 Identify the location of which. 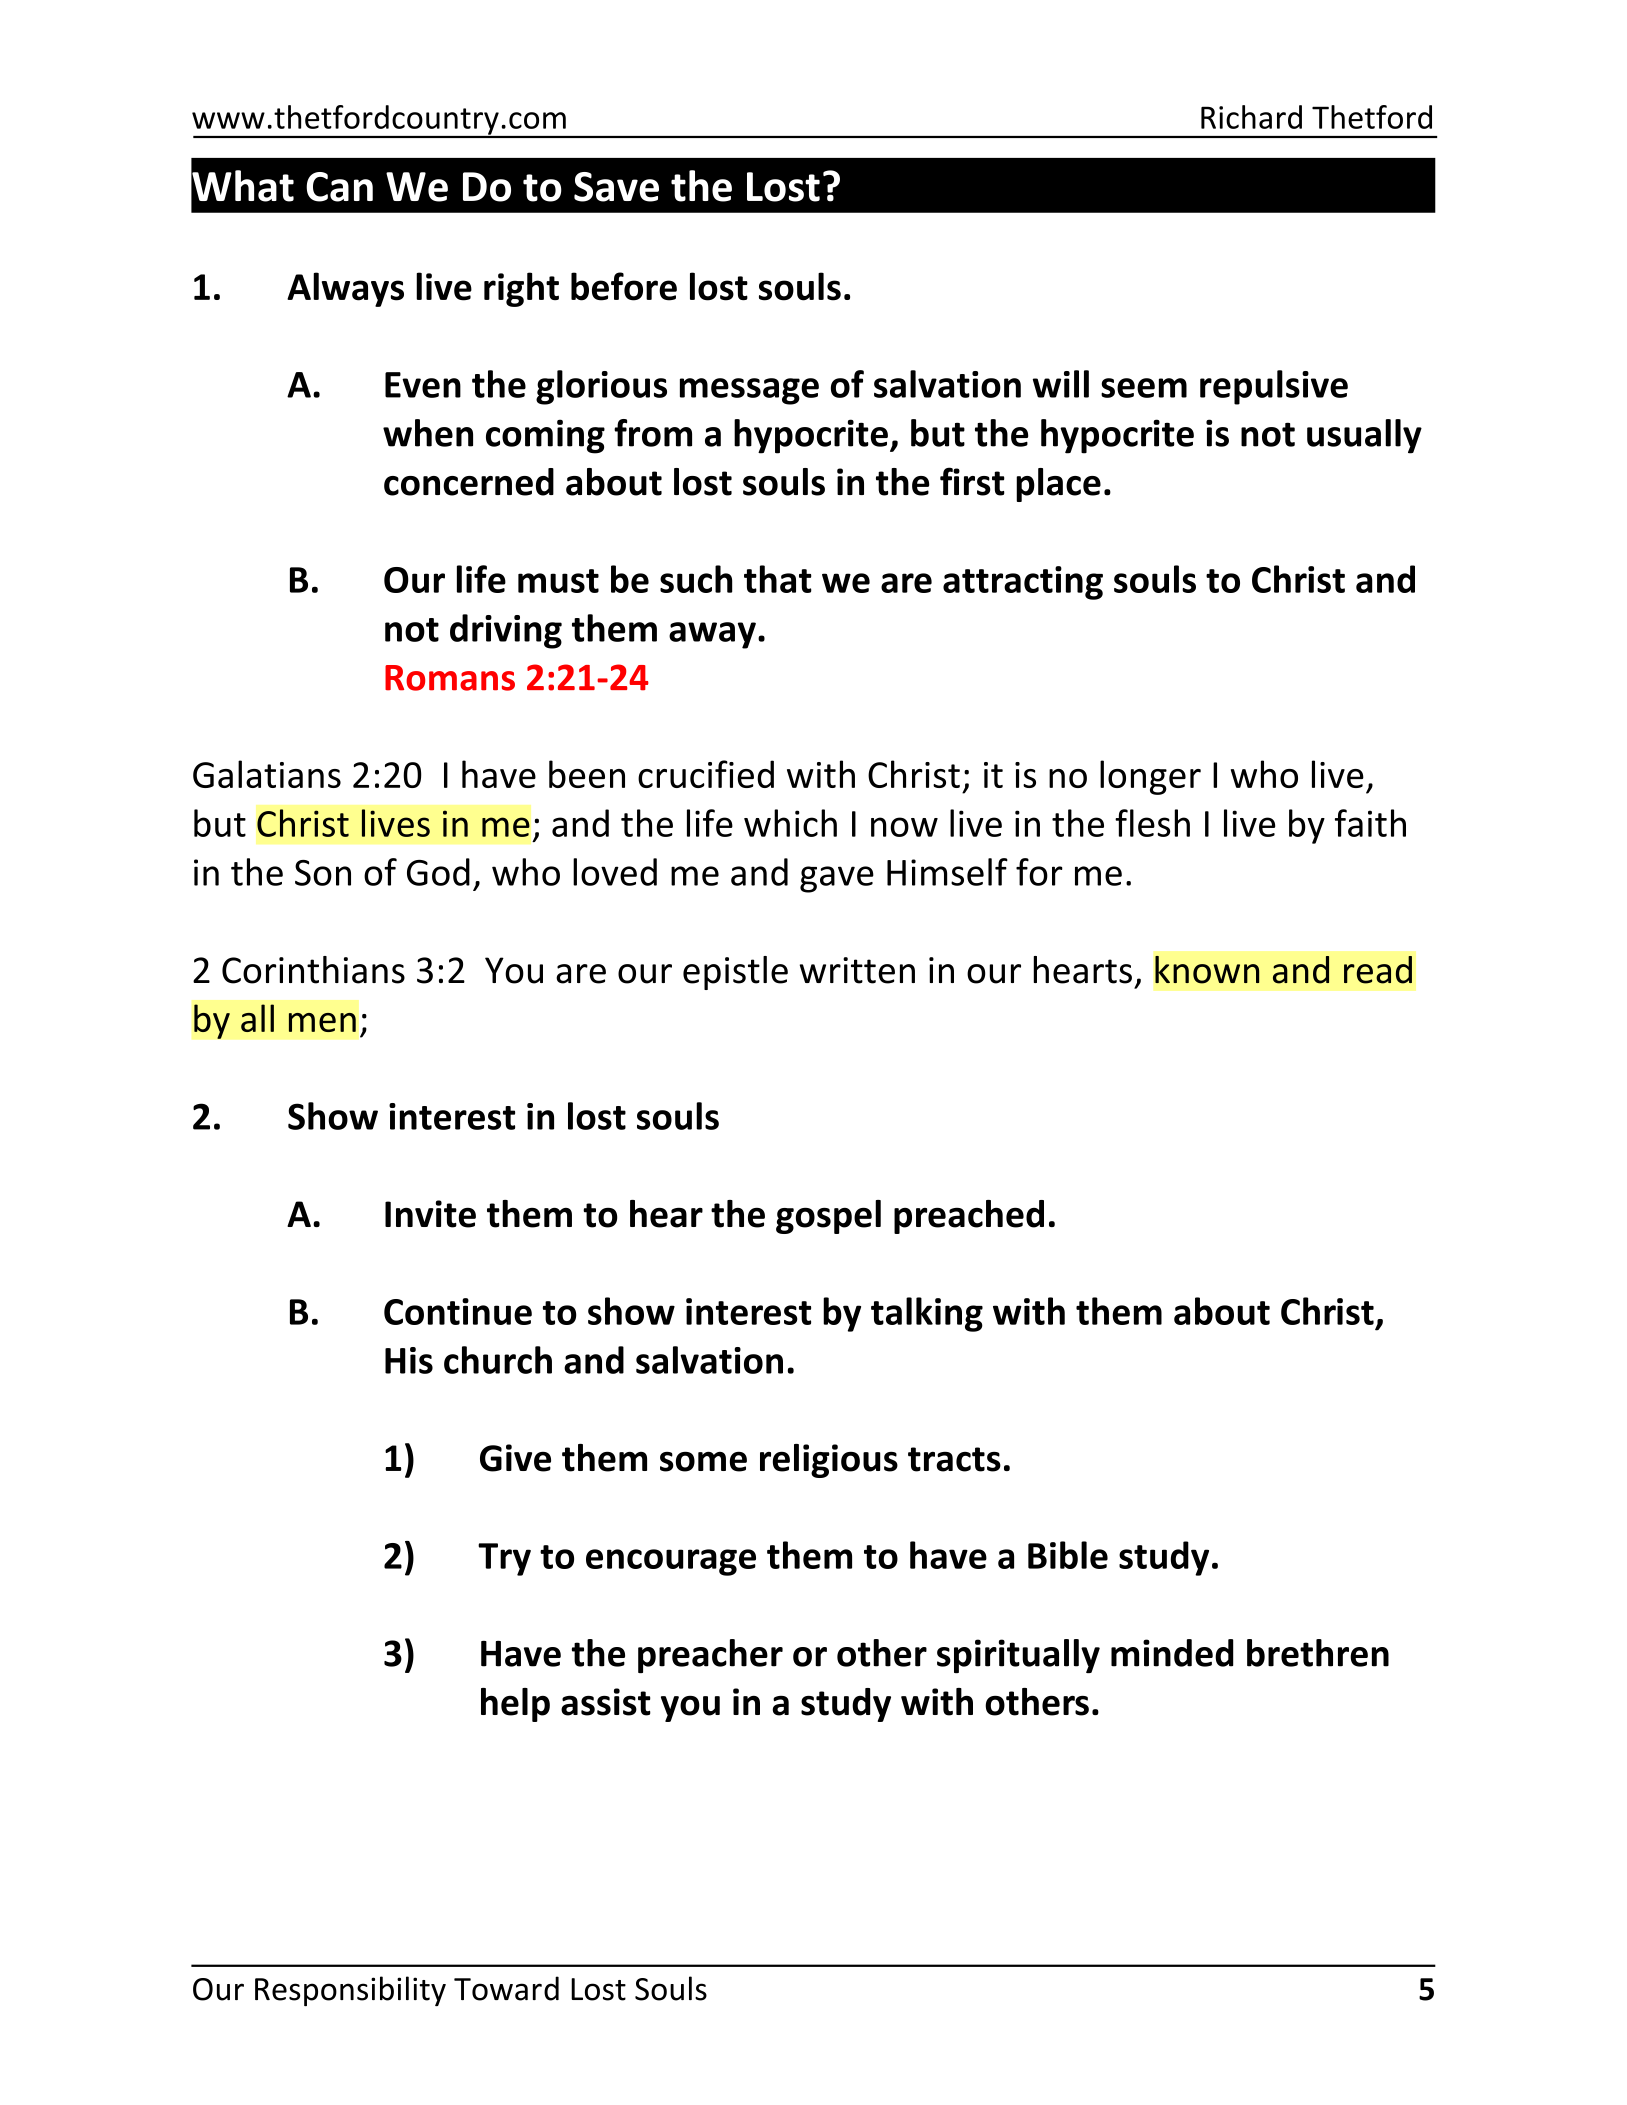
(790, 823).
